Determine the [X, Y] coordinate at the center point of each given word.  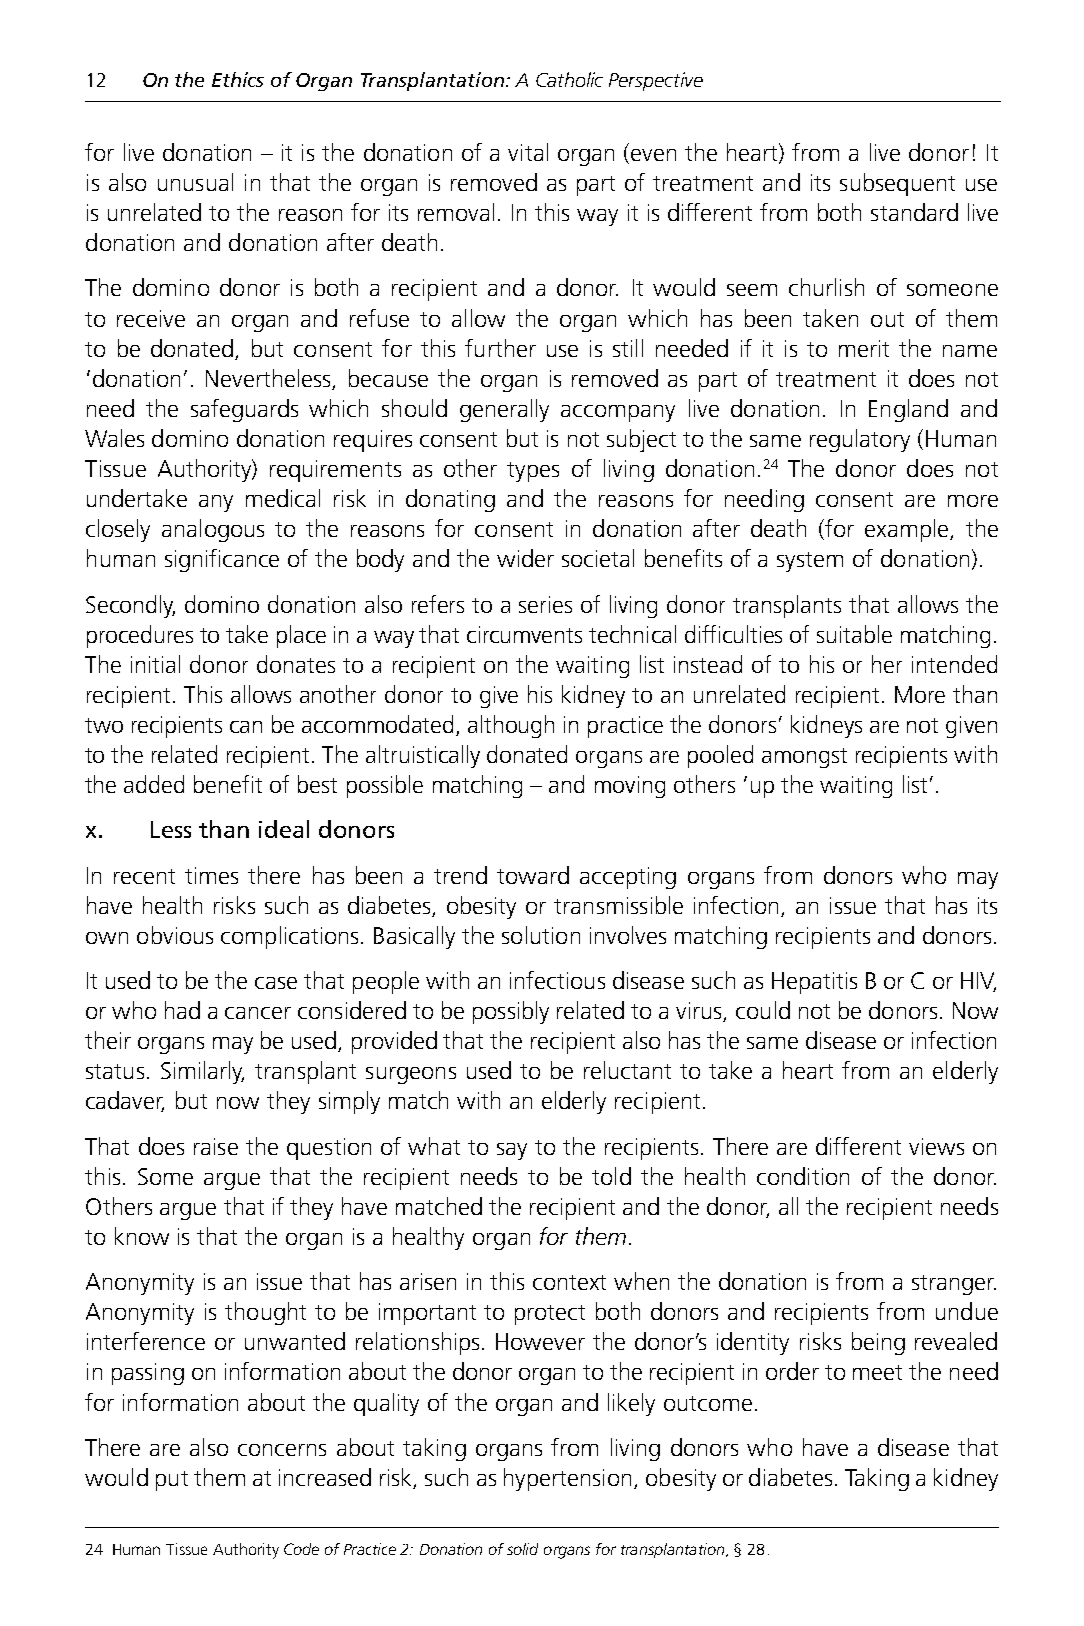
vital [528, 152]
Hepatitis [814, 983]
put [172, 1481]
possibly [511, 1012]
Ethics [238, 79]
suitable [854, 634]
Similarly [202, 1072]
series [545, 604]
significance [222, 560]
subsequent [897, 184]
